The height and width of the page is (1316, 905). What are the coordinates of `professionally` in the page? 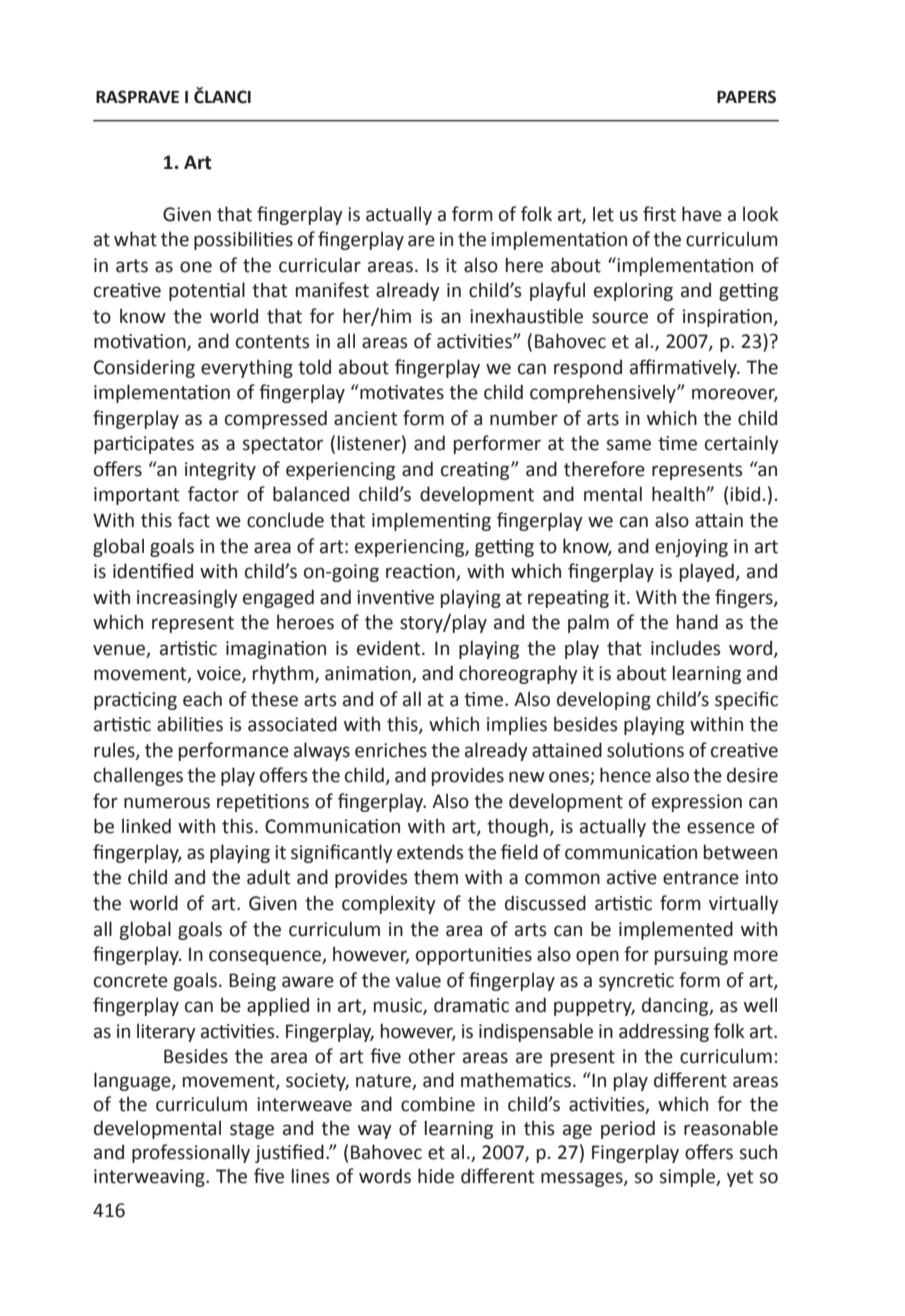 It's located at (191, 1153).
